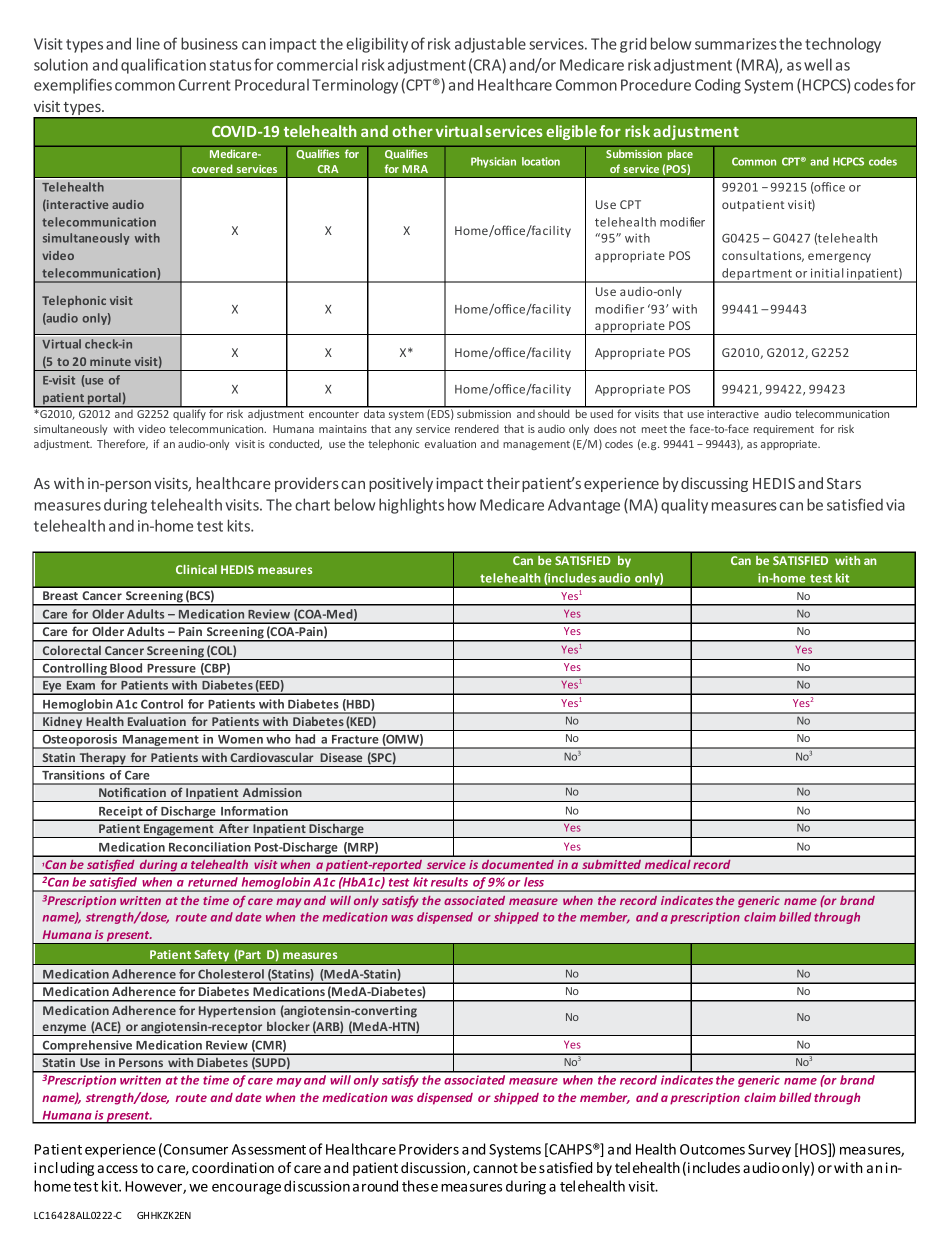  What do you see at coordinates (495, 1168) in the screenshot?
I see `cannot` at bounding box center [495, 1168].
